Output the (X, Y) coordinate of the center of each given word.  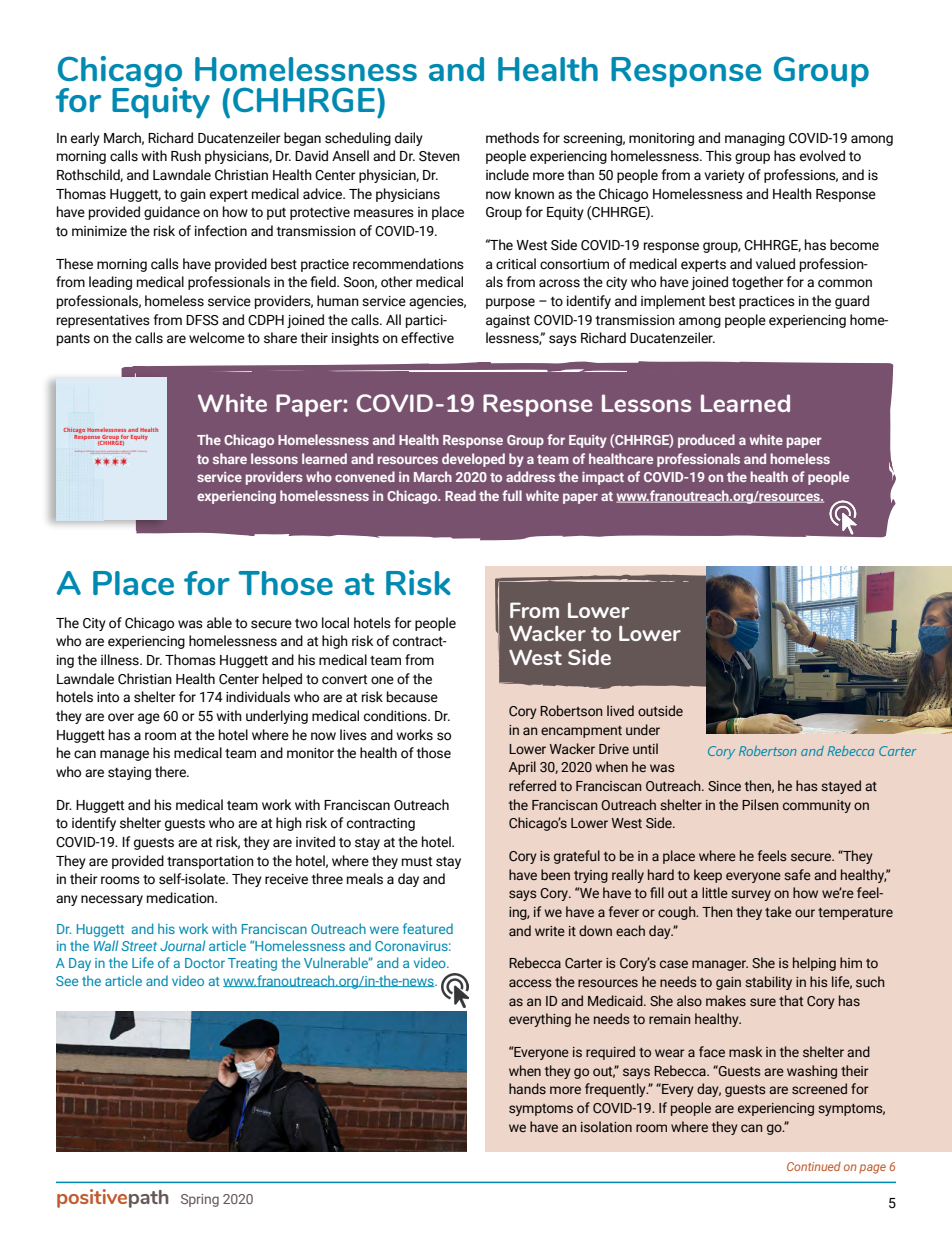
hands (527, 1088)
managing (755, 139)
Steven (439, 156)
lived (620, 710)
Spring (200, 1200)
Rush (186, 156)
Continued (814, 1166)
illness (121, 660)
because (412, 697)
